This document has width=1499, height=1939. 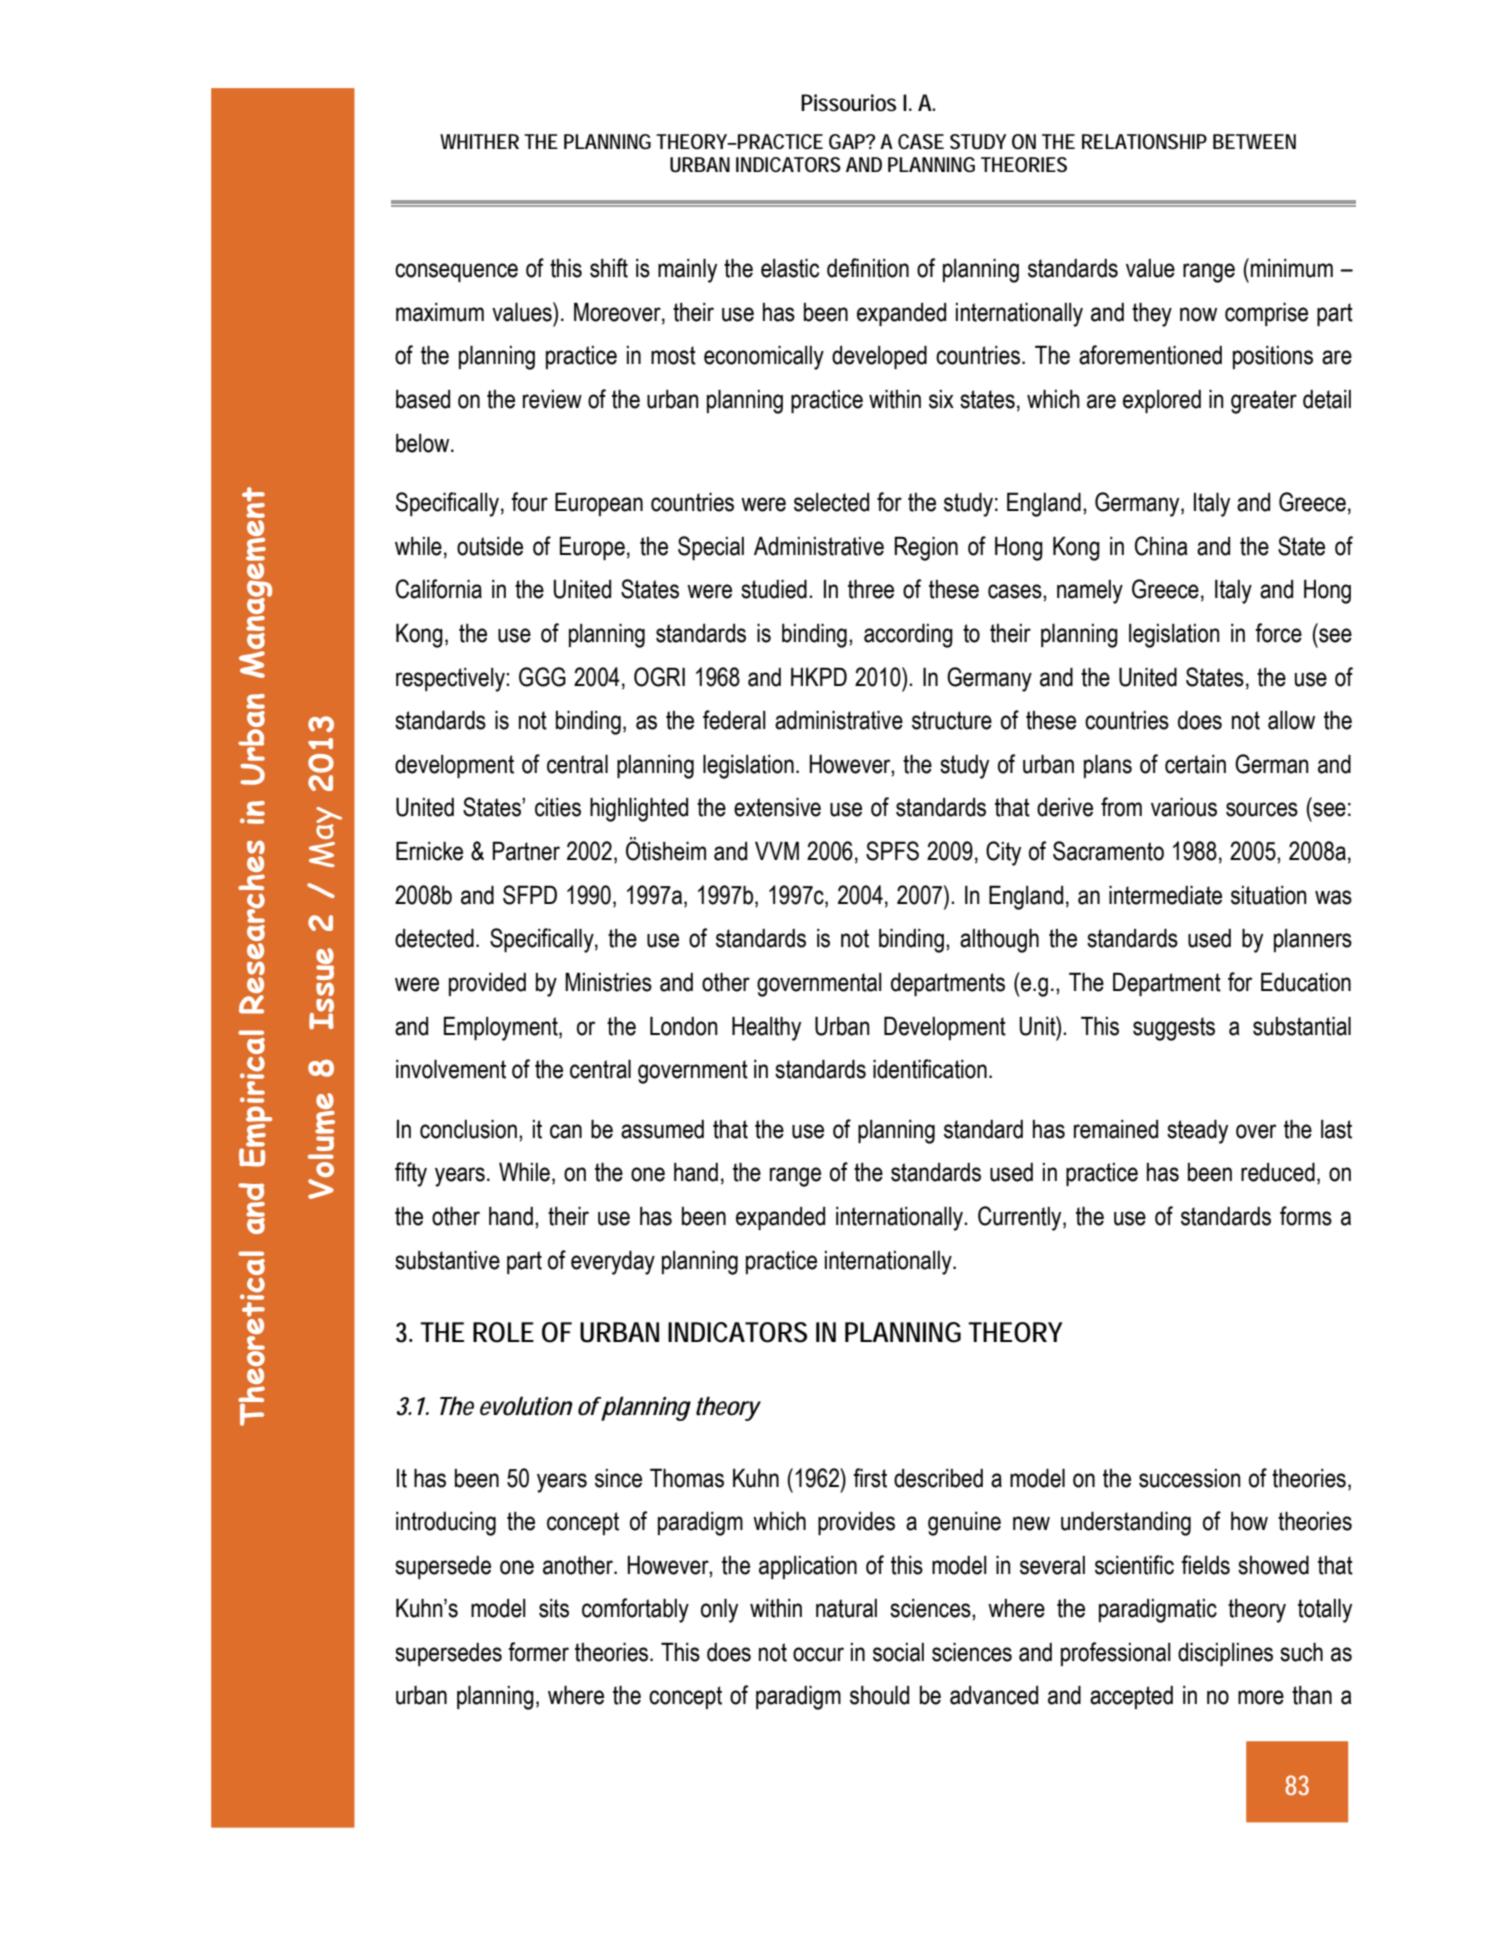 What do you see at coordinates (503, 1332) in the document?
I see `ROLE` at bounding box center [503, 1332].
